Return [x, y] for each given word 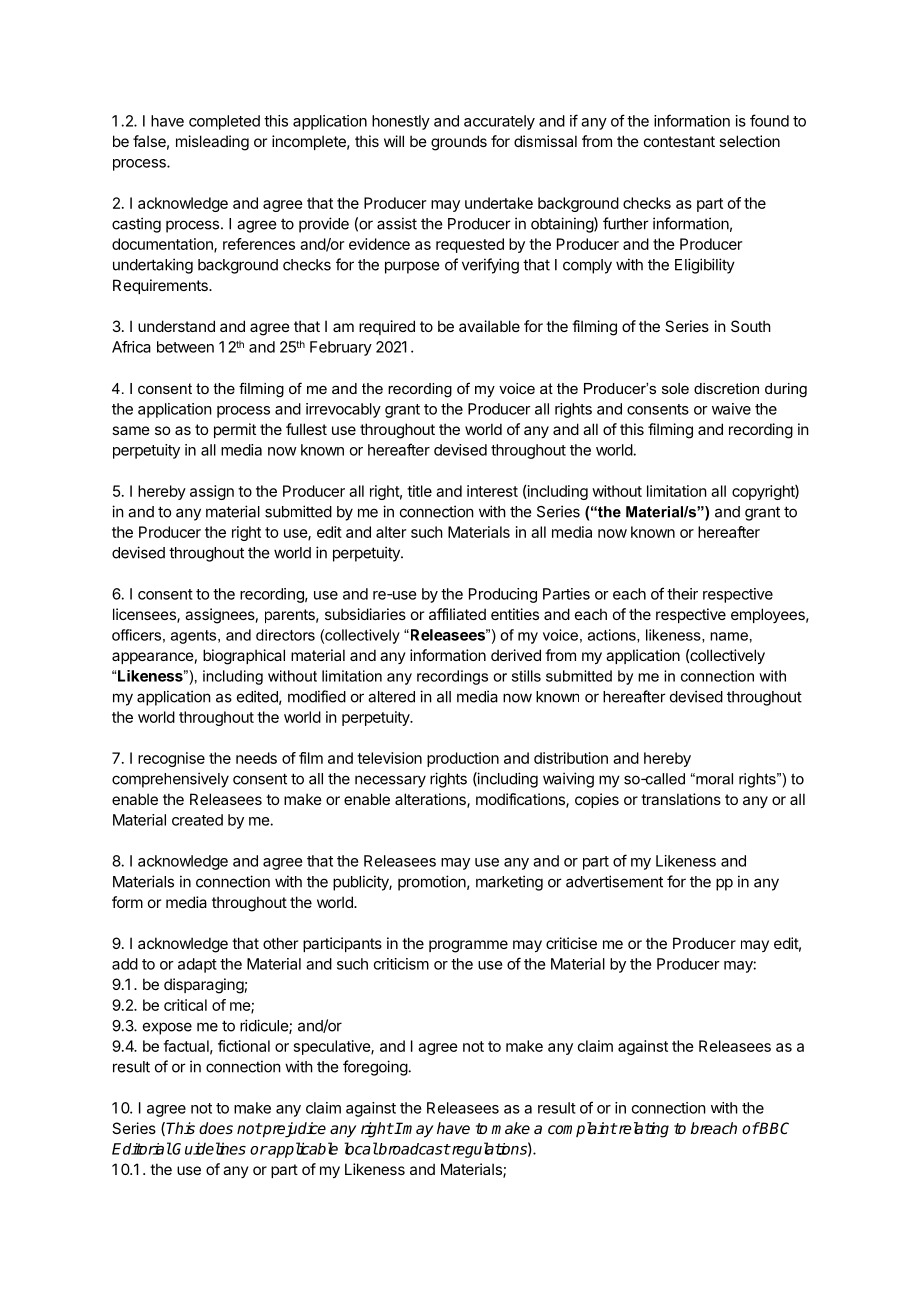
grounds [459, 143]
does [216, 1128]
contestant [679, 141]
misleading [212, 143]
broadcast [413, 1149]
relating [642, 1130]
